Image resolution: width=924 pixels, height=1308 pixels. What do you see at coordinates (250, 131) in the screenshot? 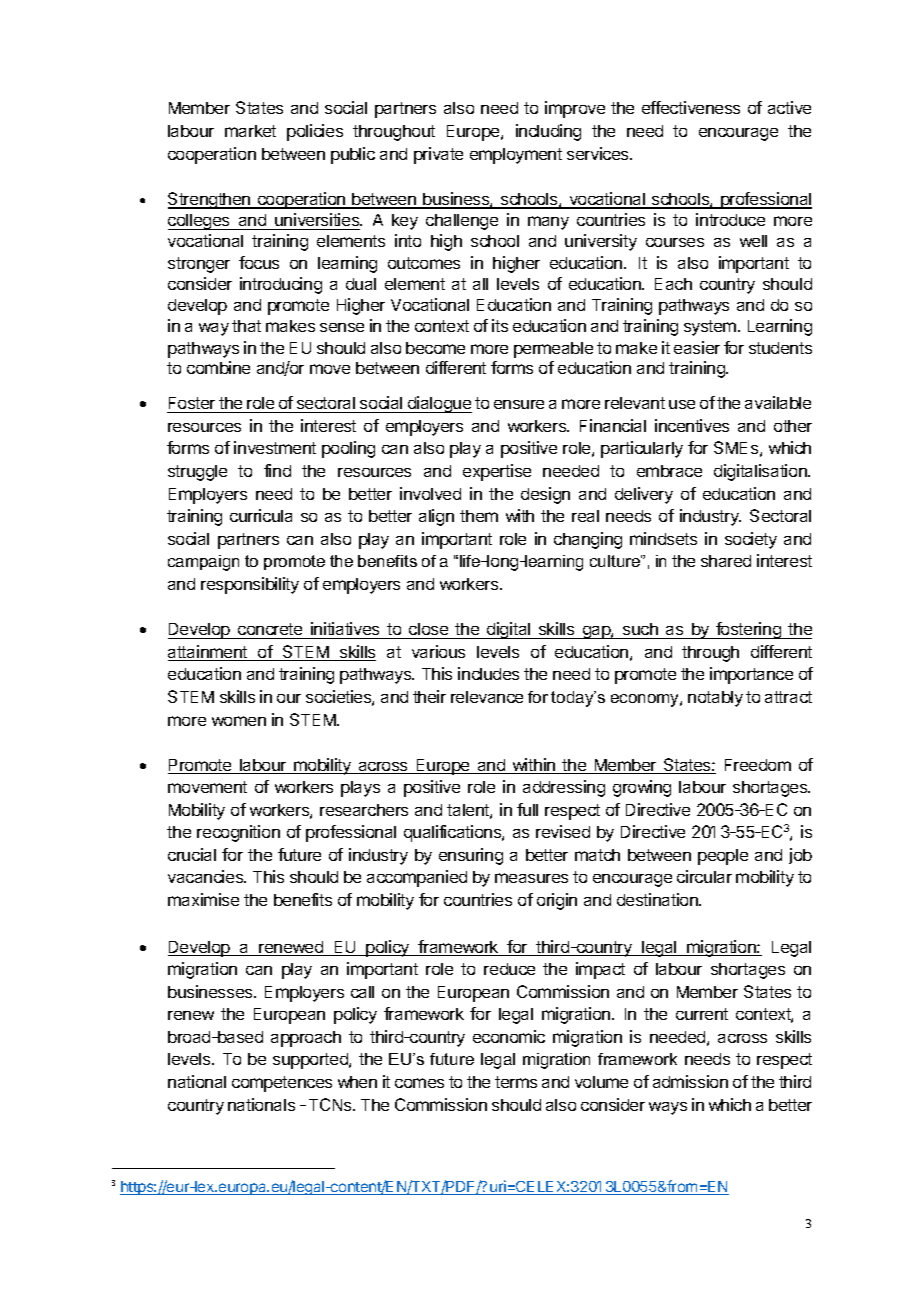
I see `market` at bounding box center [250, 131].
